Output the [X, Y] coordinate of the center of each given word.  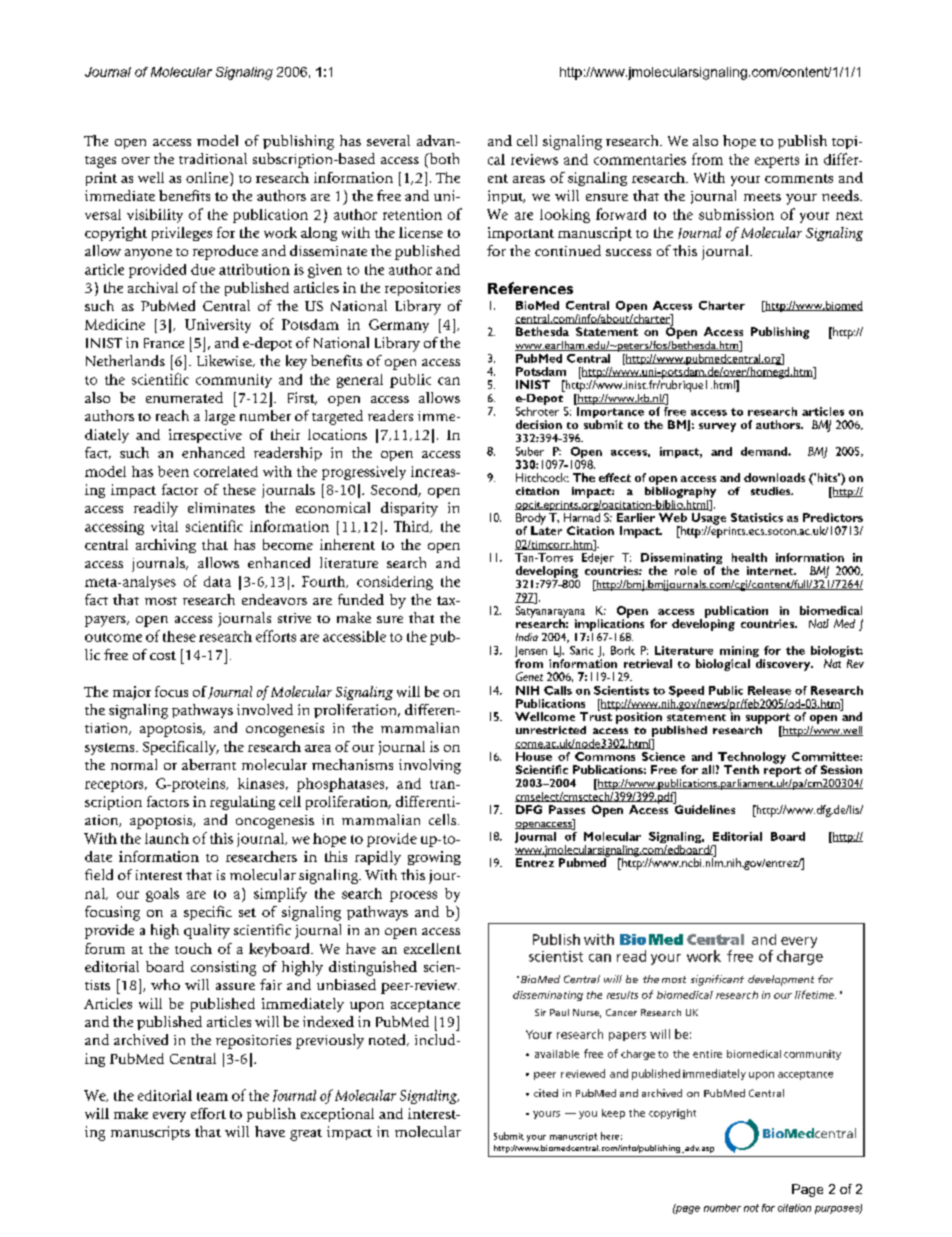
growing [434, 858]
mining [740, 653]
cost [163, 655]
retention [412, 214]
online [208, 177]
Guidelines [704, 808]
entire [707, 1054]
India [527, 637]
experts [777, 162]
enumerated [184, 397]
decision [539, 424]
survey [717, 427]
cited [546, 1093]
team [212, 1096]
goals [162, 895]
